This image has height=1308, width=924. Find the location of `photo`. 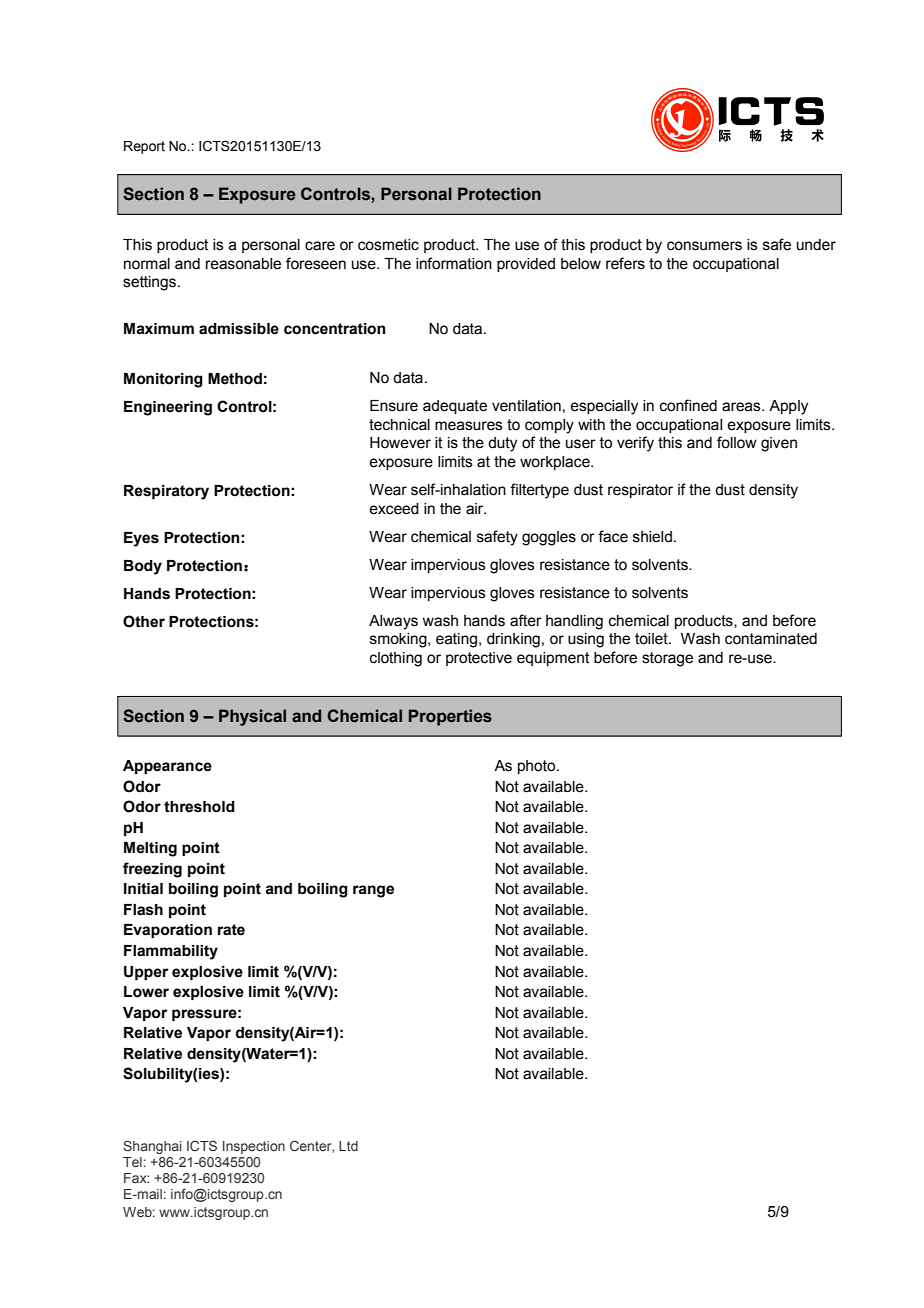

photo is located at coordinates (538, 767).
